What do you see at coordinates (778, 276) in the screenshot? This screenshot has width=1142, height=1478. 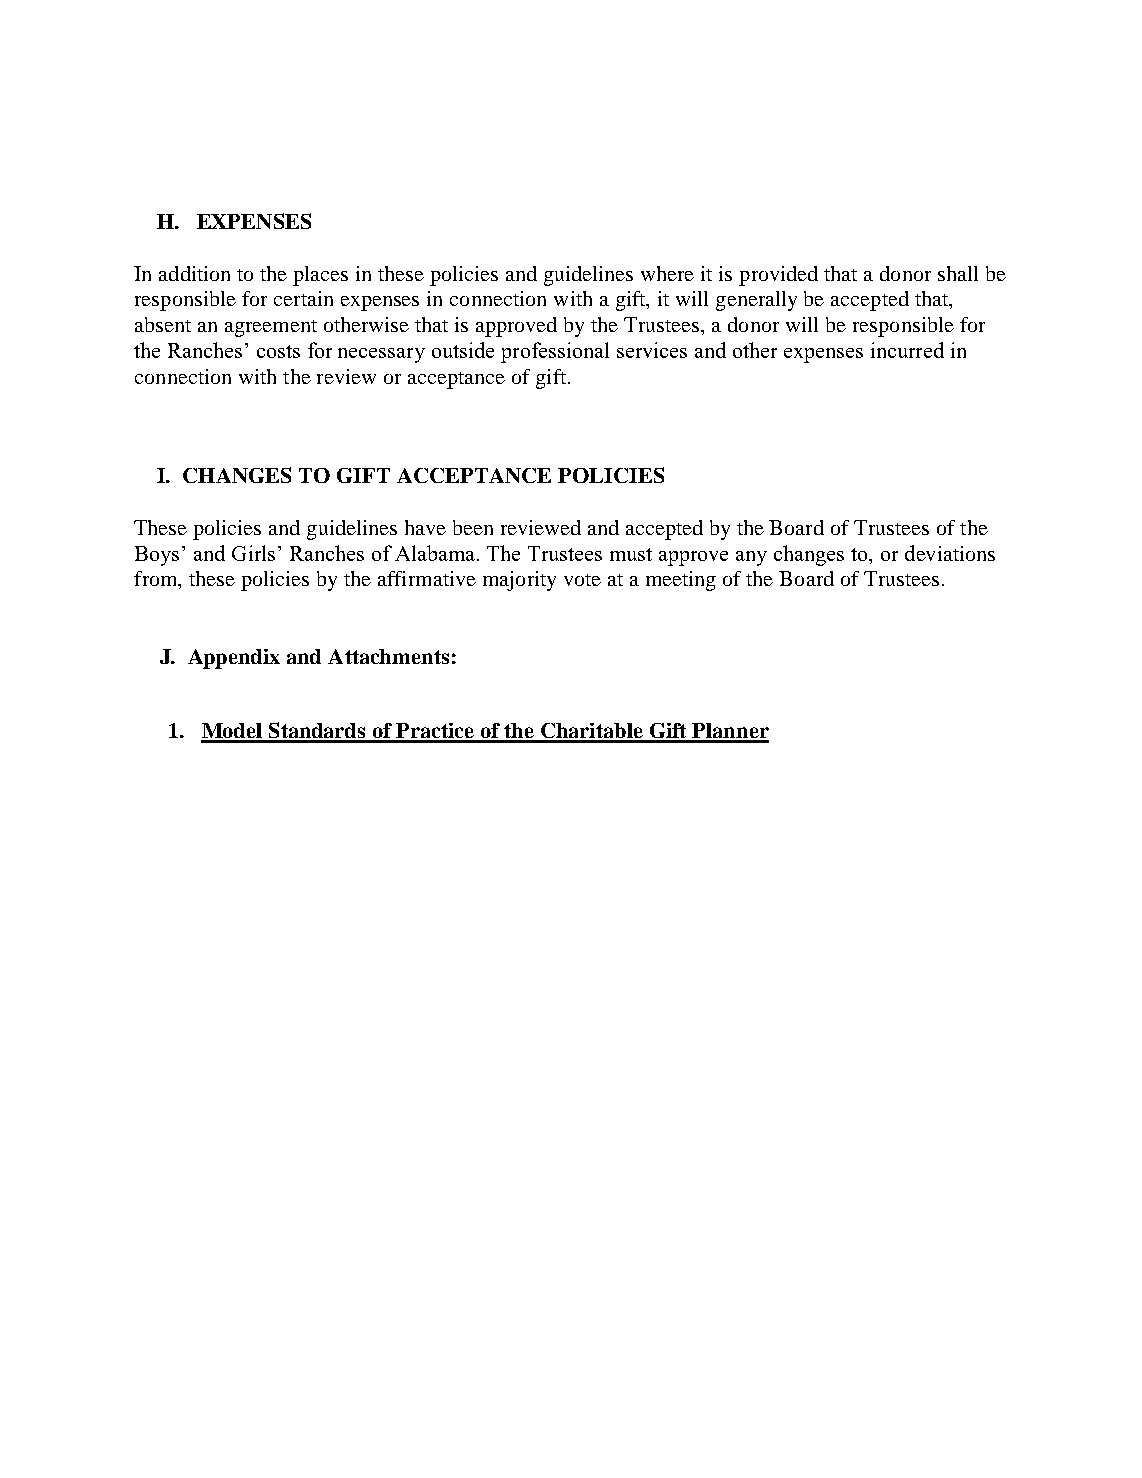 I see `provided` at bounding box center [778, 276].
